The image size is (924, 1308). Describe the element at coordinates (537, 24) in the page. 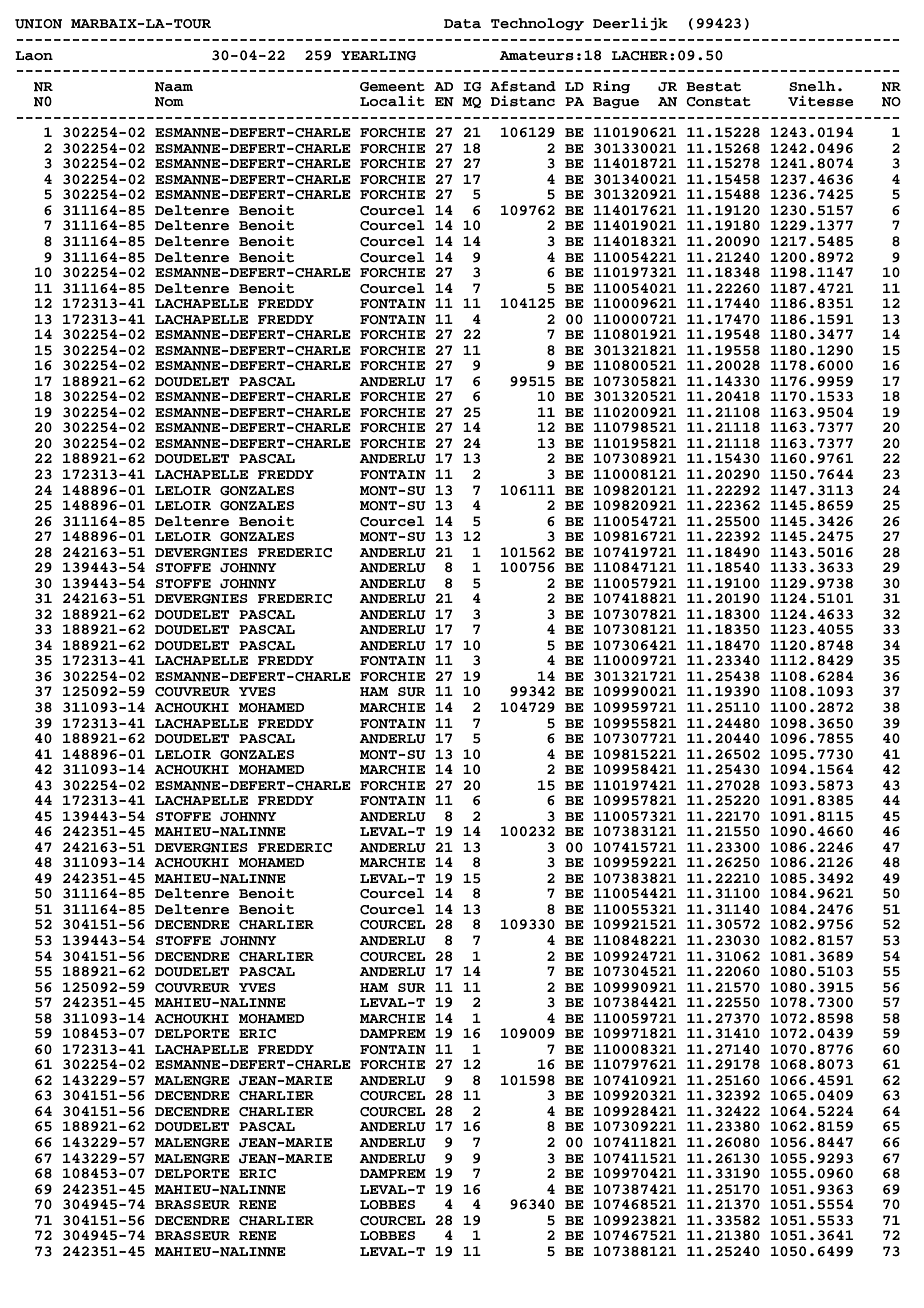

I see `Technology` at that location.
